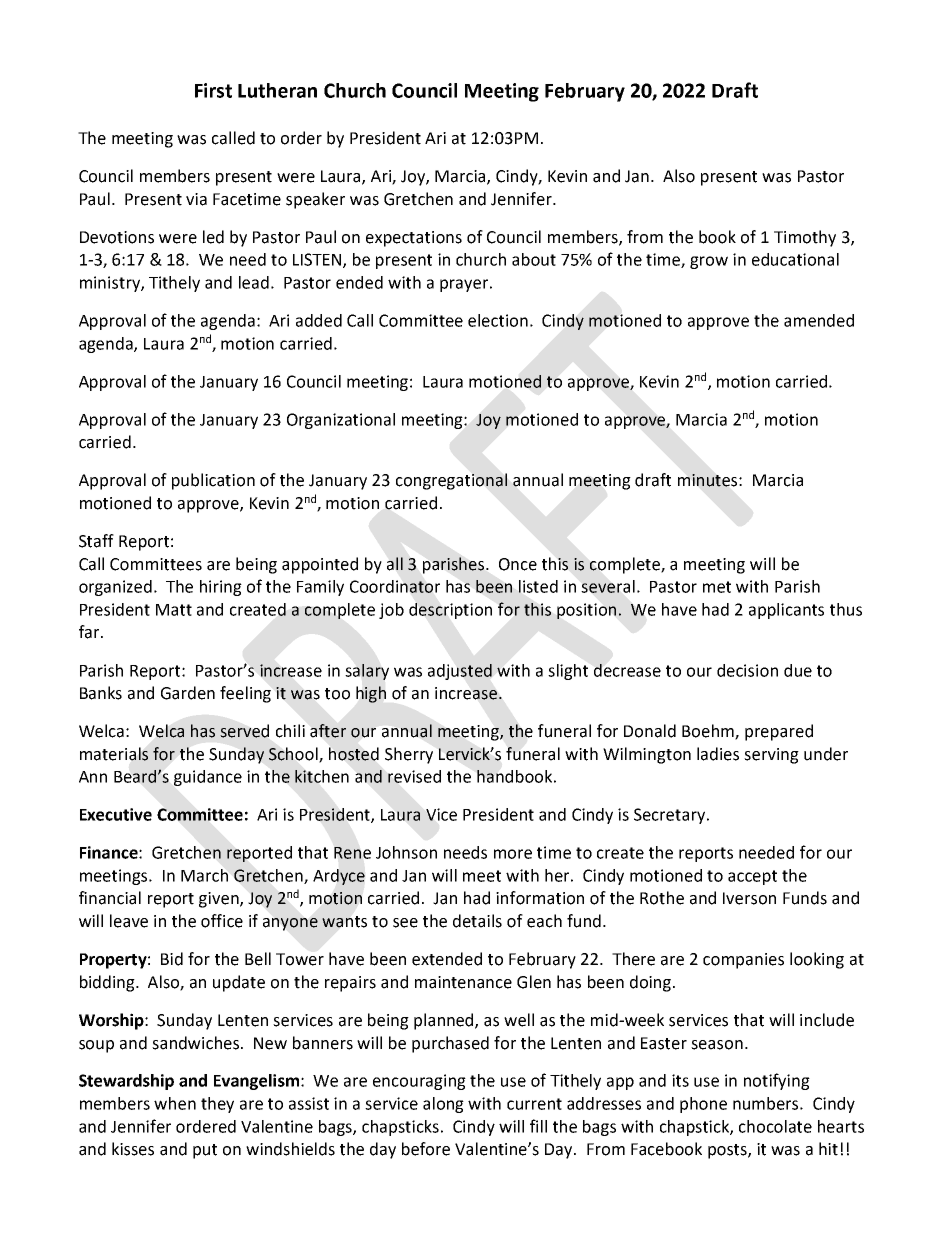 The image size is (952, 1233). Describe the element at coordinates (414, 239) in the screenshot. I see `expectations` at that location.
